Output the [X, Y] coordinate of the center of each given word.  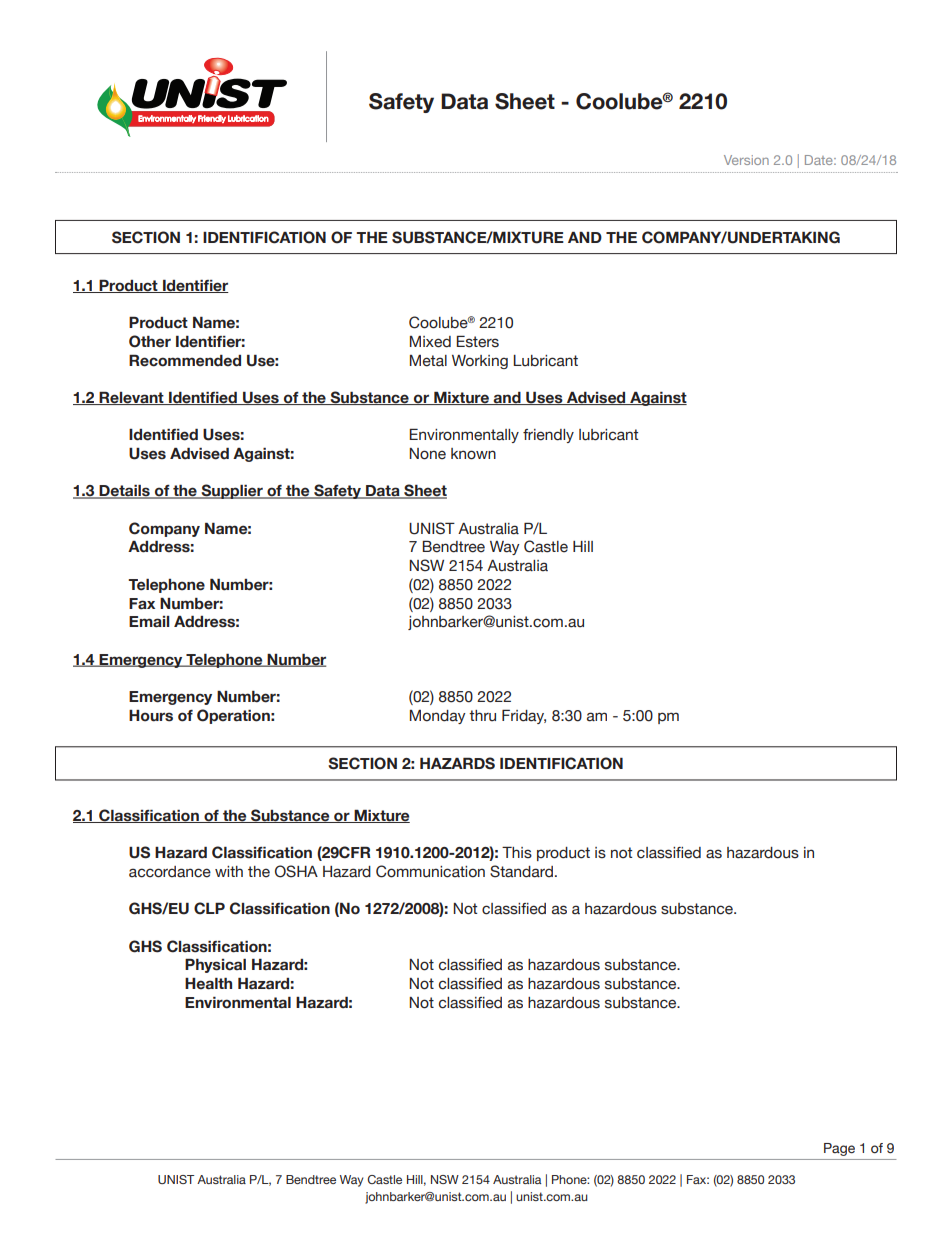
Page [839, 1149]
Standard [521, 871]
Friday [524, 716]
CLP [209, 908]
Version [746, 160]
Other [150, 341]
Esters [477, 341]
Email [149, 622]
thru [482, 716]
